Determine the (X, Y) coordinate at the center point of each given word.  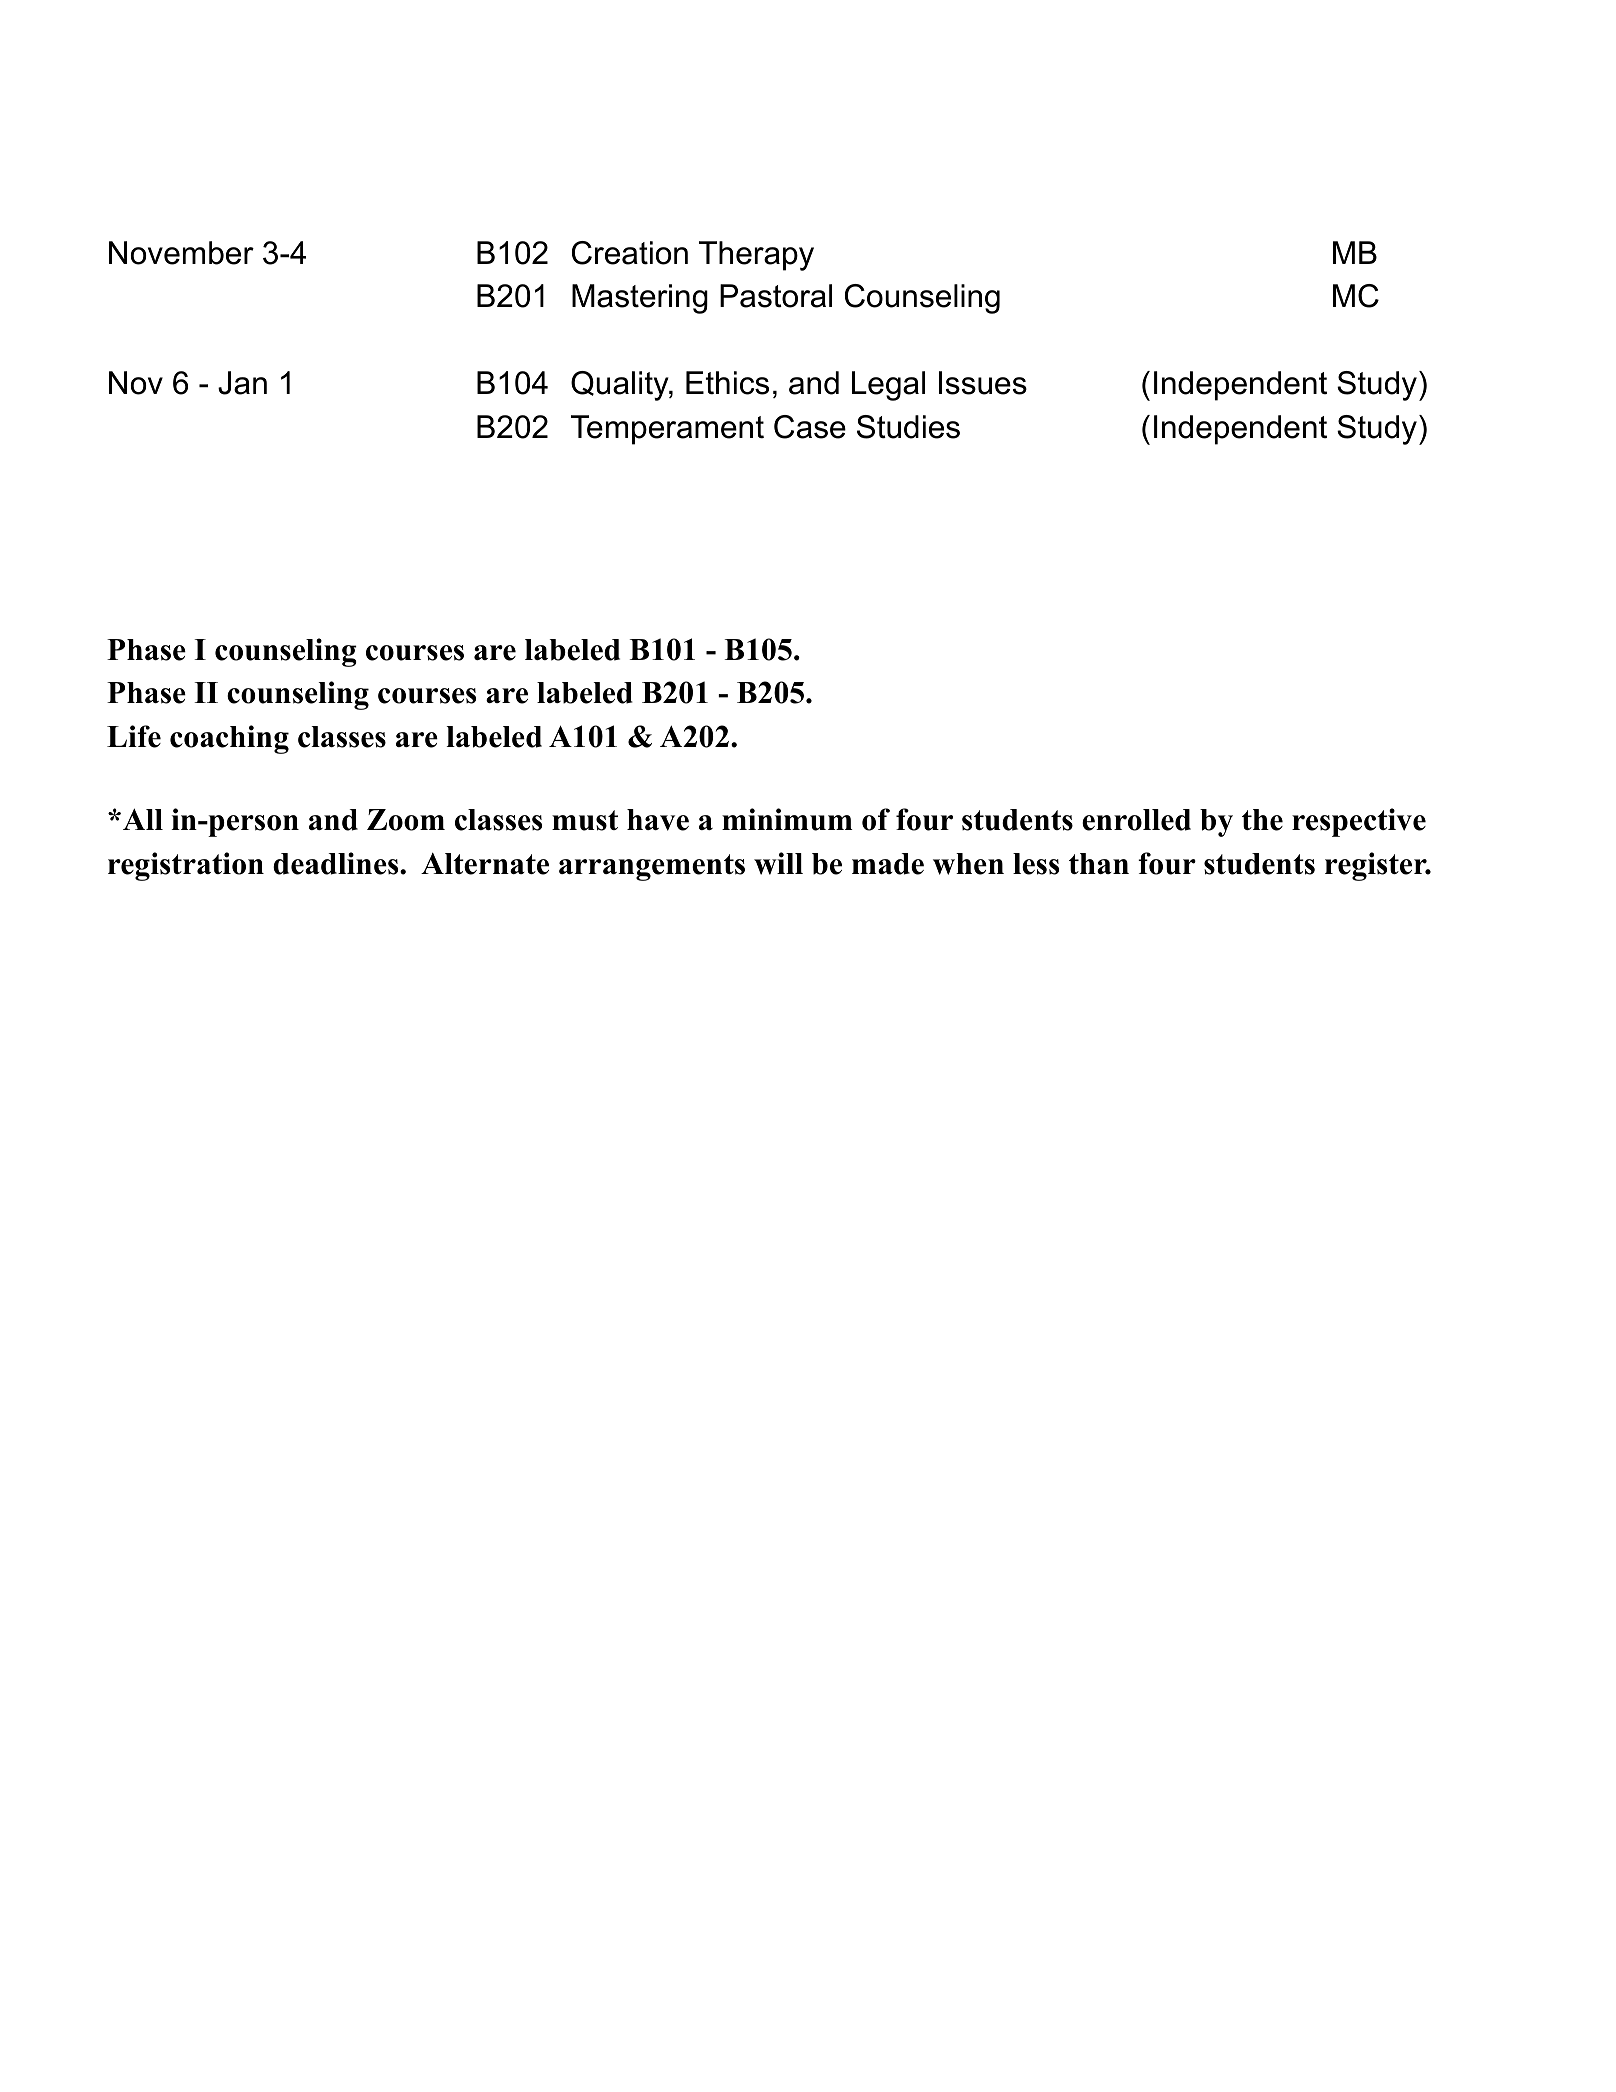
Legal (888, 386)
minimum (787, 819)
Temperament (667, 430)
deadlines (337, 863)
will (778, 863)
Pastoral (776, 296)
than (1099, 863)
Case (810, 427)
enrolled (1136, 820)
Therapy (756, 256)
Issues (983, 383)
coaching (229, 739)
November (181, 253)
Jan (242, 383)
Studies (908, 427)
